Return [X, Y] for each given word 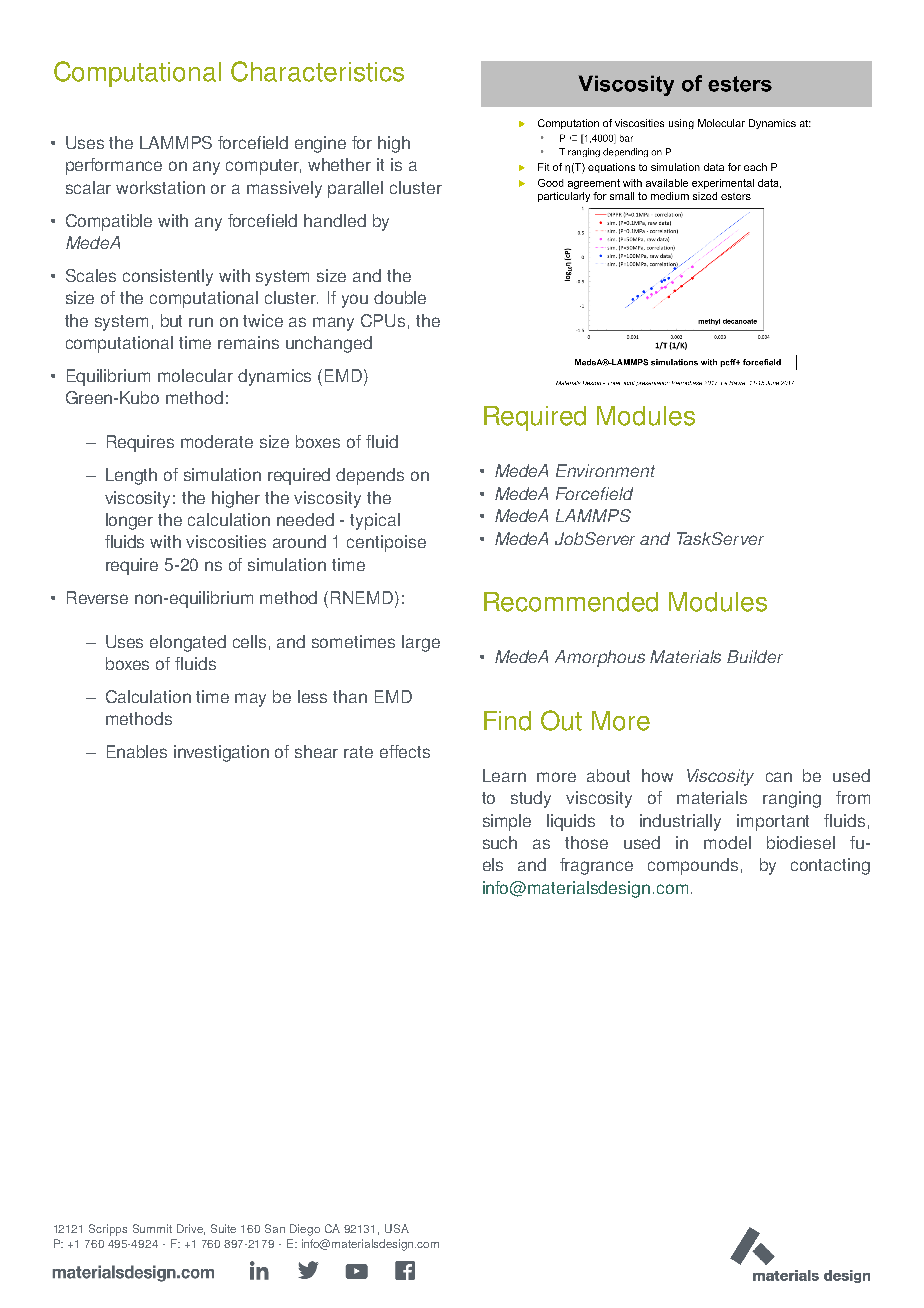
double [400, 297]
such [500, 842]
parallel [355, 189]
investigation [221, 753]
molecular [195, 375]
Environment [605, 470]
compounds [693, 866]
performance [114, 166]
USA [397, 1228]
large [421, 643]
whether [339, 164]
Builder [755, 656]
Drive [191, 1229]
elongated [188, 643]
